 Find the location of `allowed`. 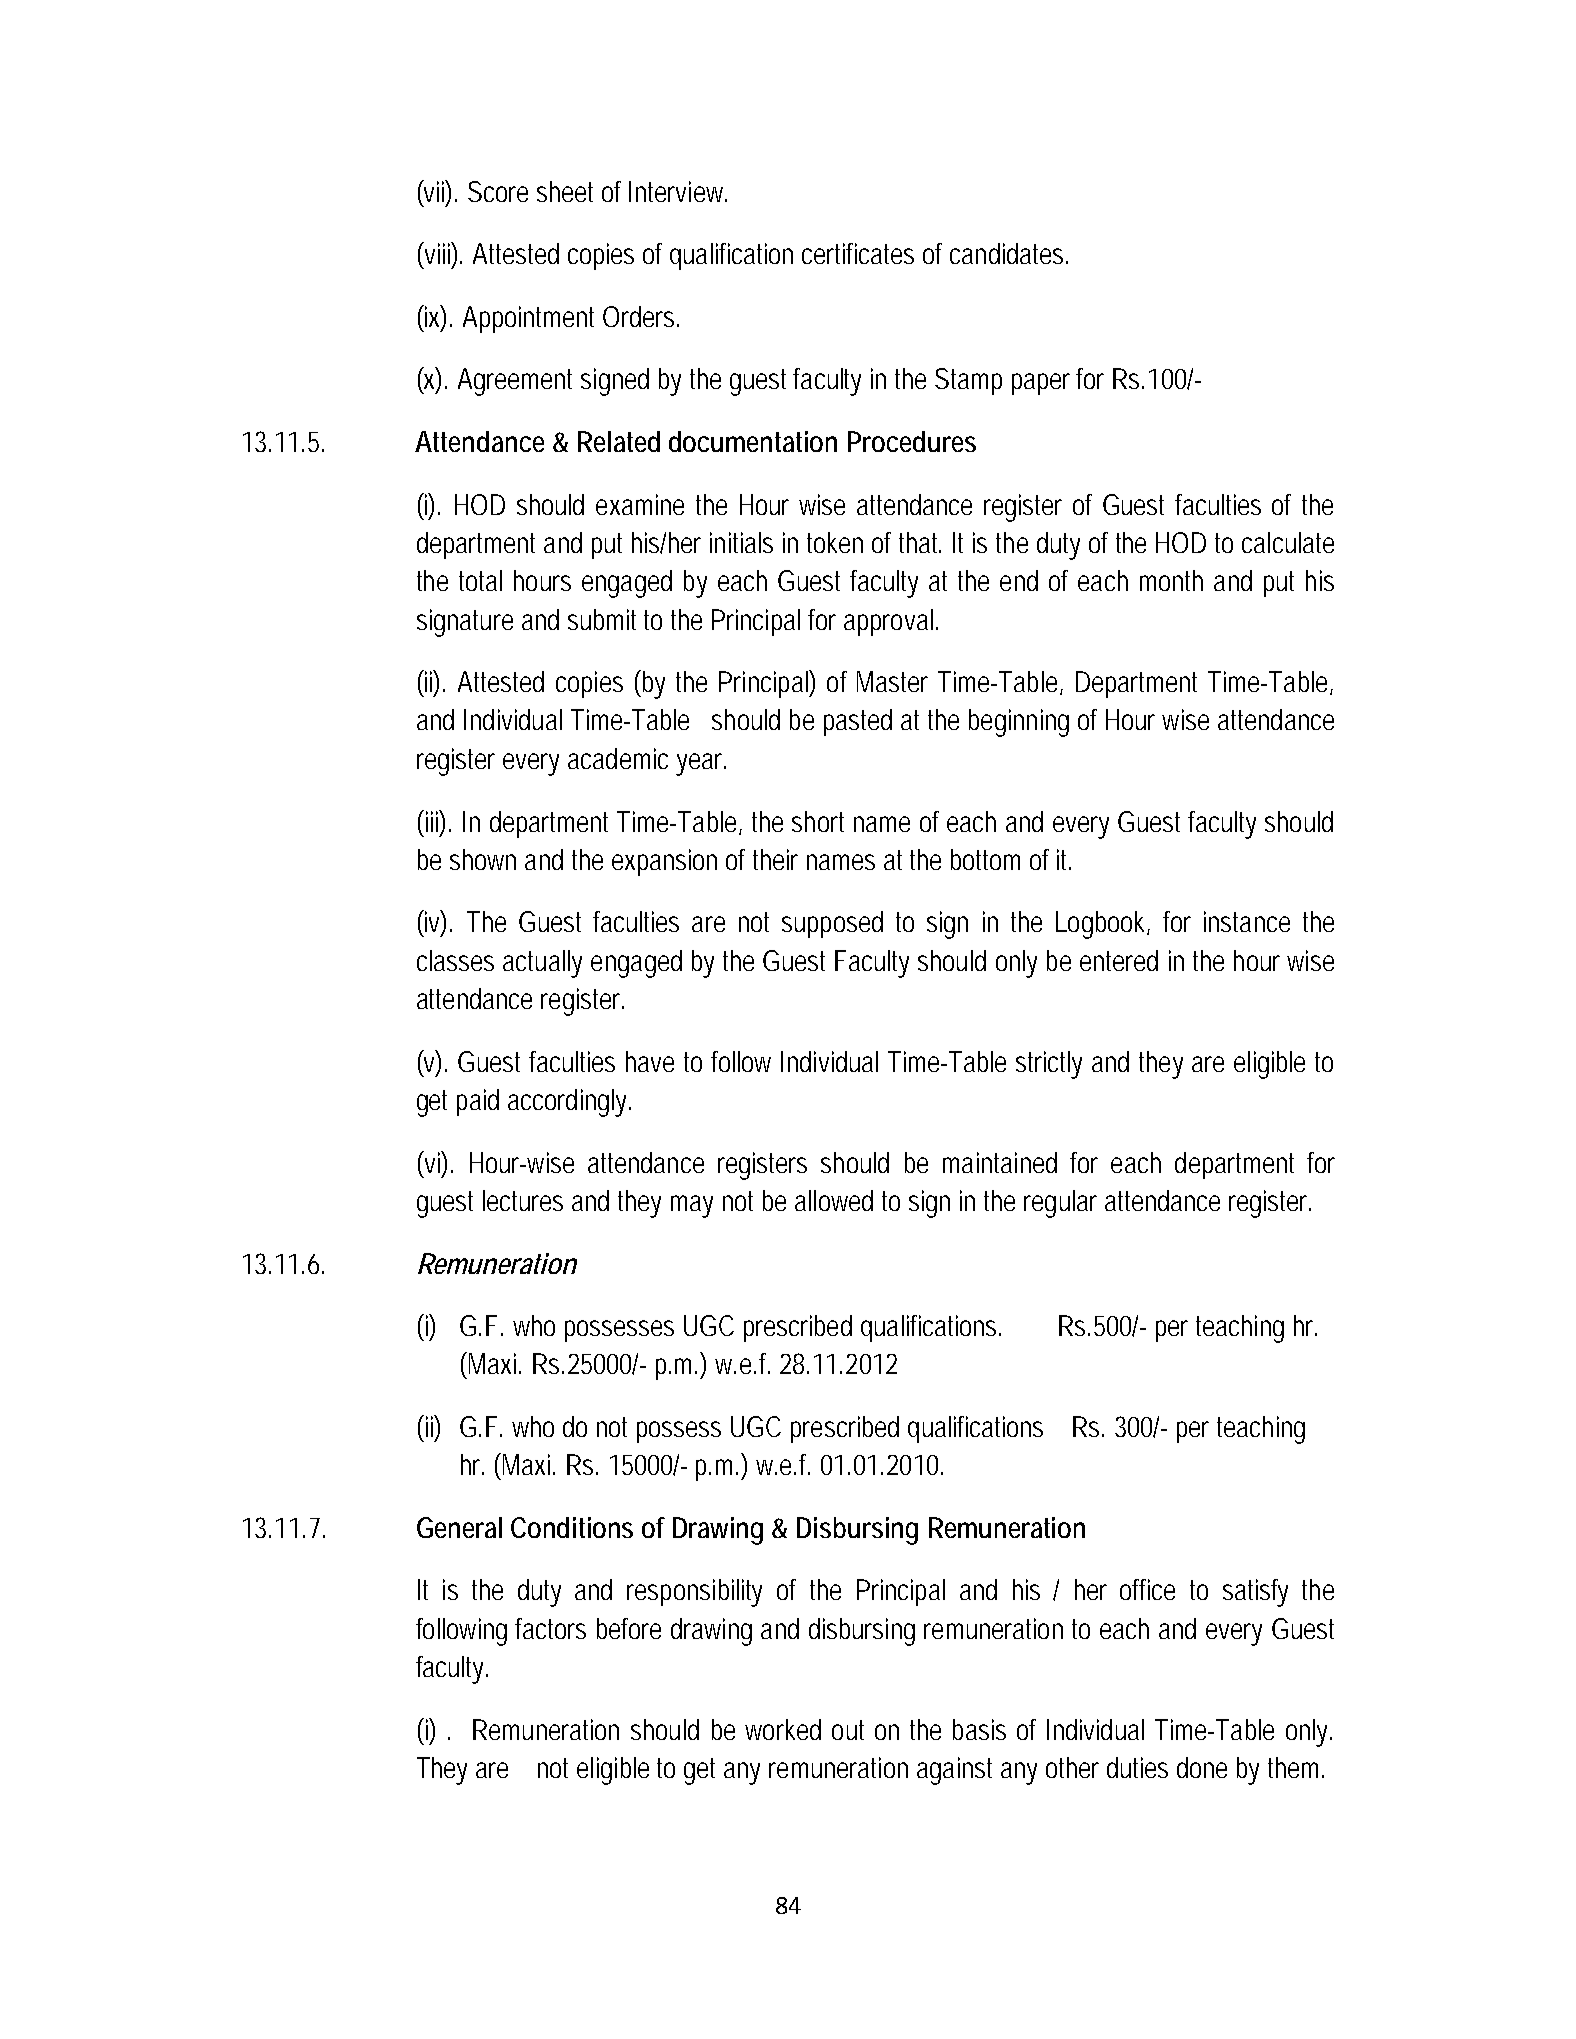

allowed is located at coordinates (834, 1200).
